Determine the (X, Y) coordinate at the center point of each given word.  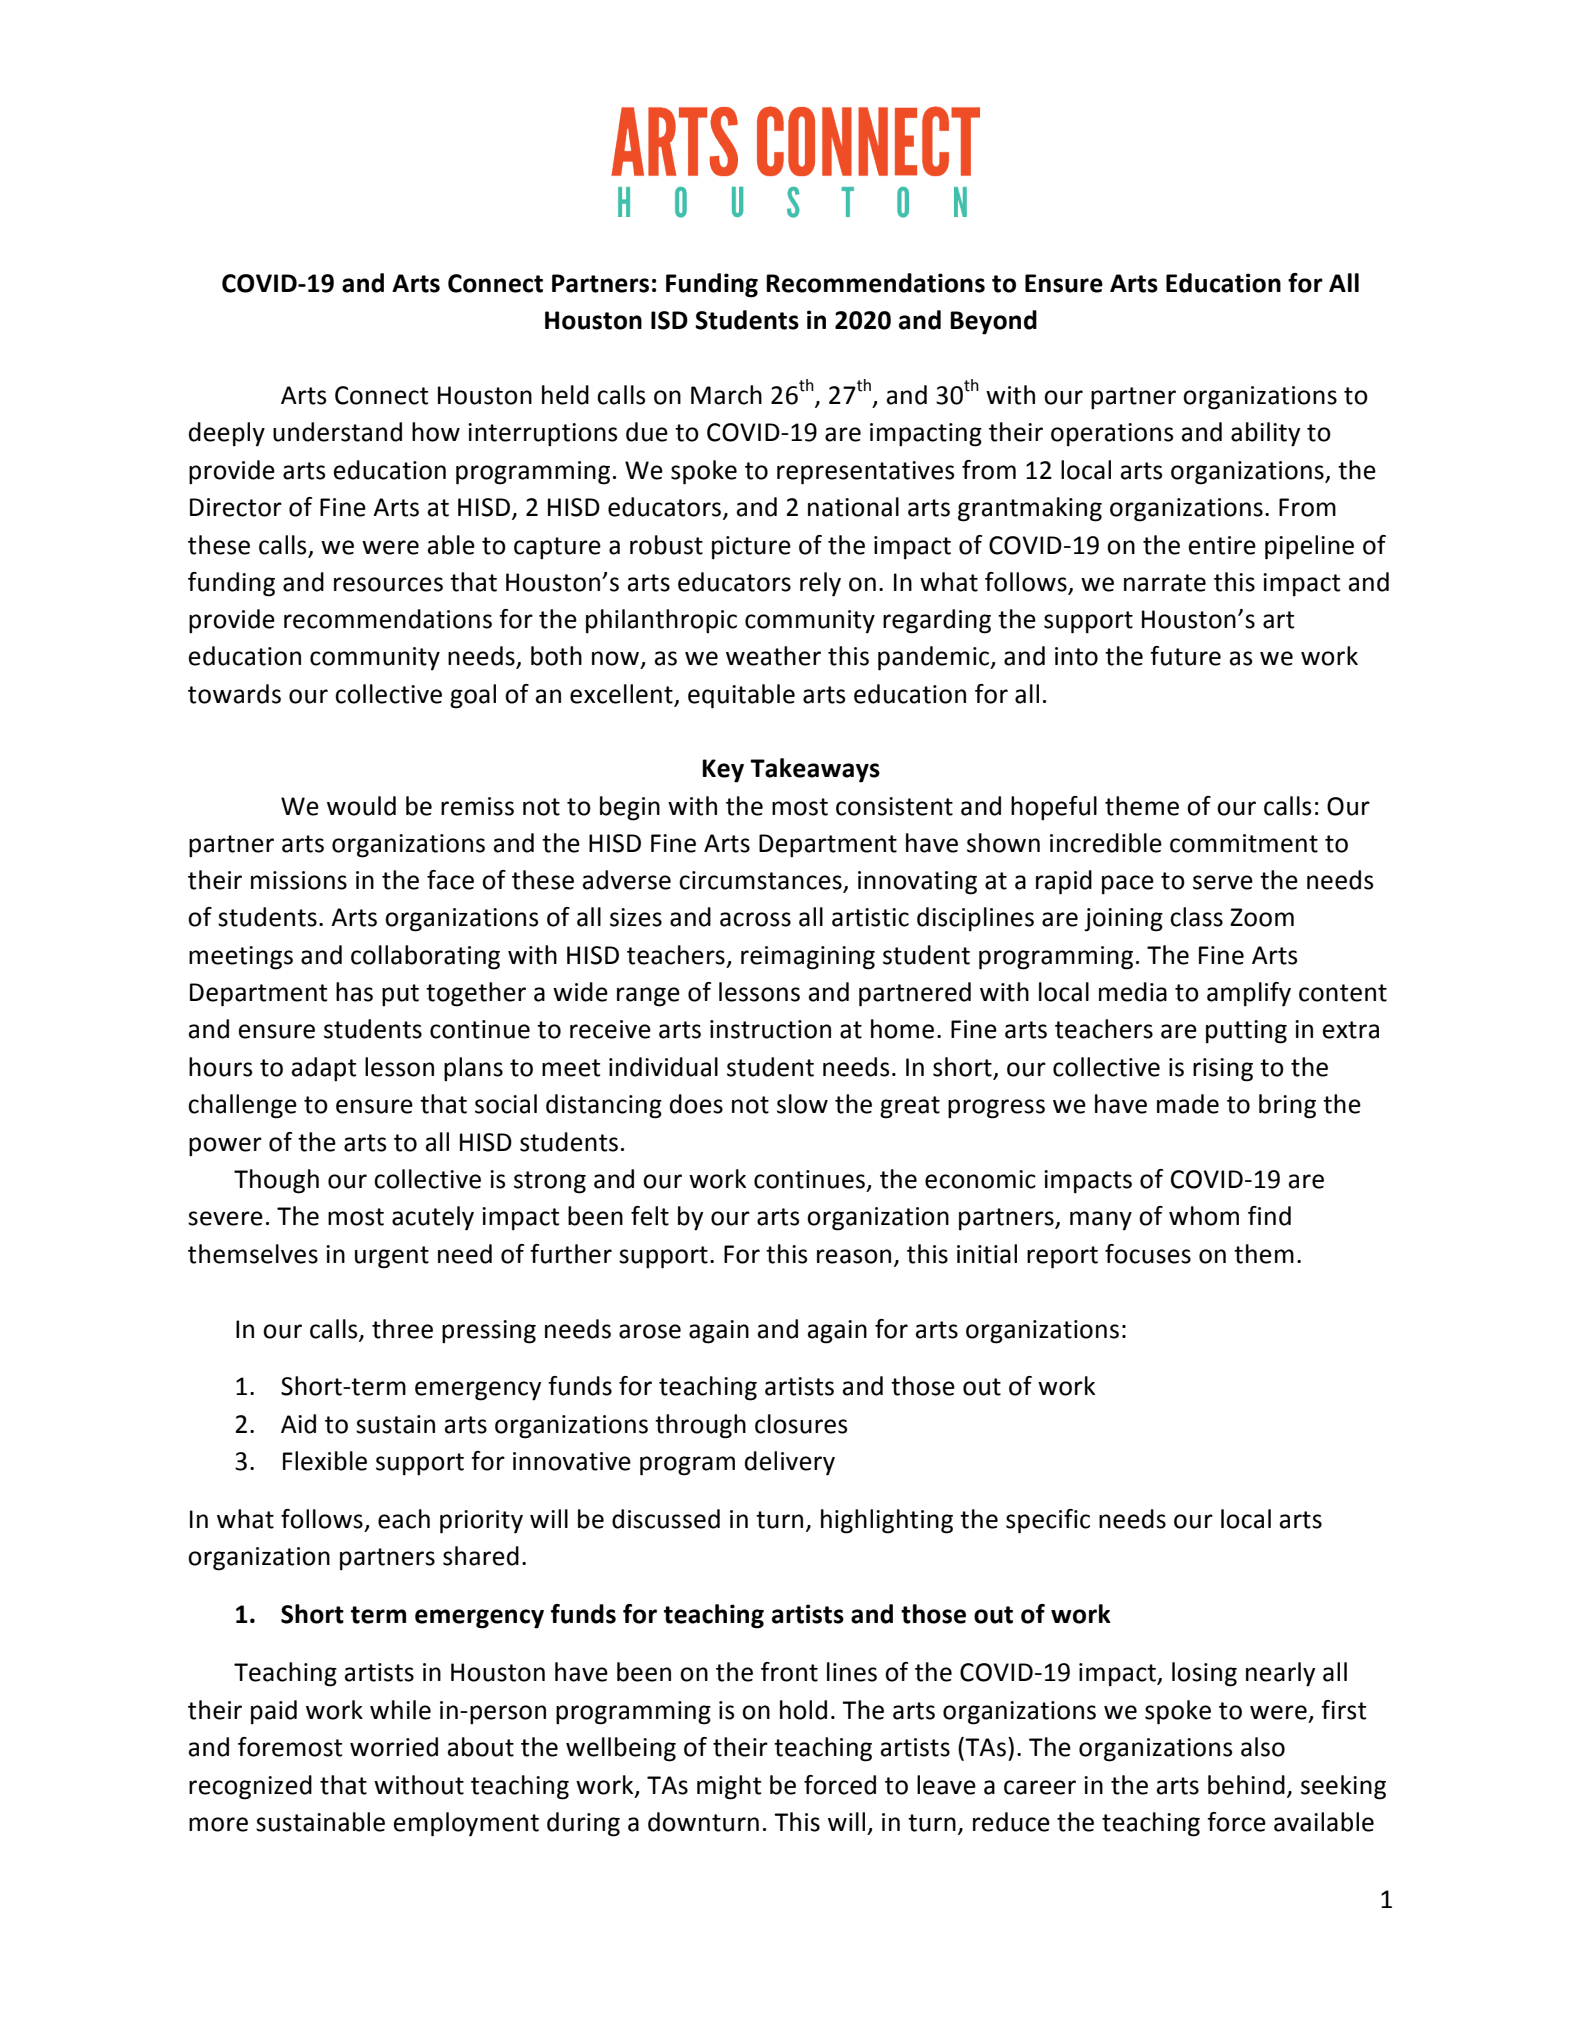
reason (854, 1256)
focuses (1148, 1254)
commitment (1244, 843)
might (729, 1787)
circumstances (761, 881)
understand (337, 432)
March (726, 395)
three (402, 1329)
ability (1265, 434)
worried (394, 1747)
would (361, 806)
